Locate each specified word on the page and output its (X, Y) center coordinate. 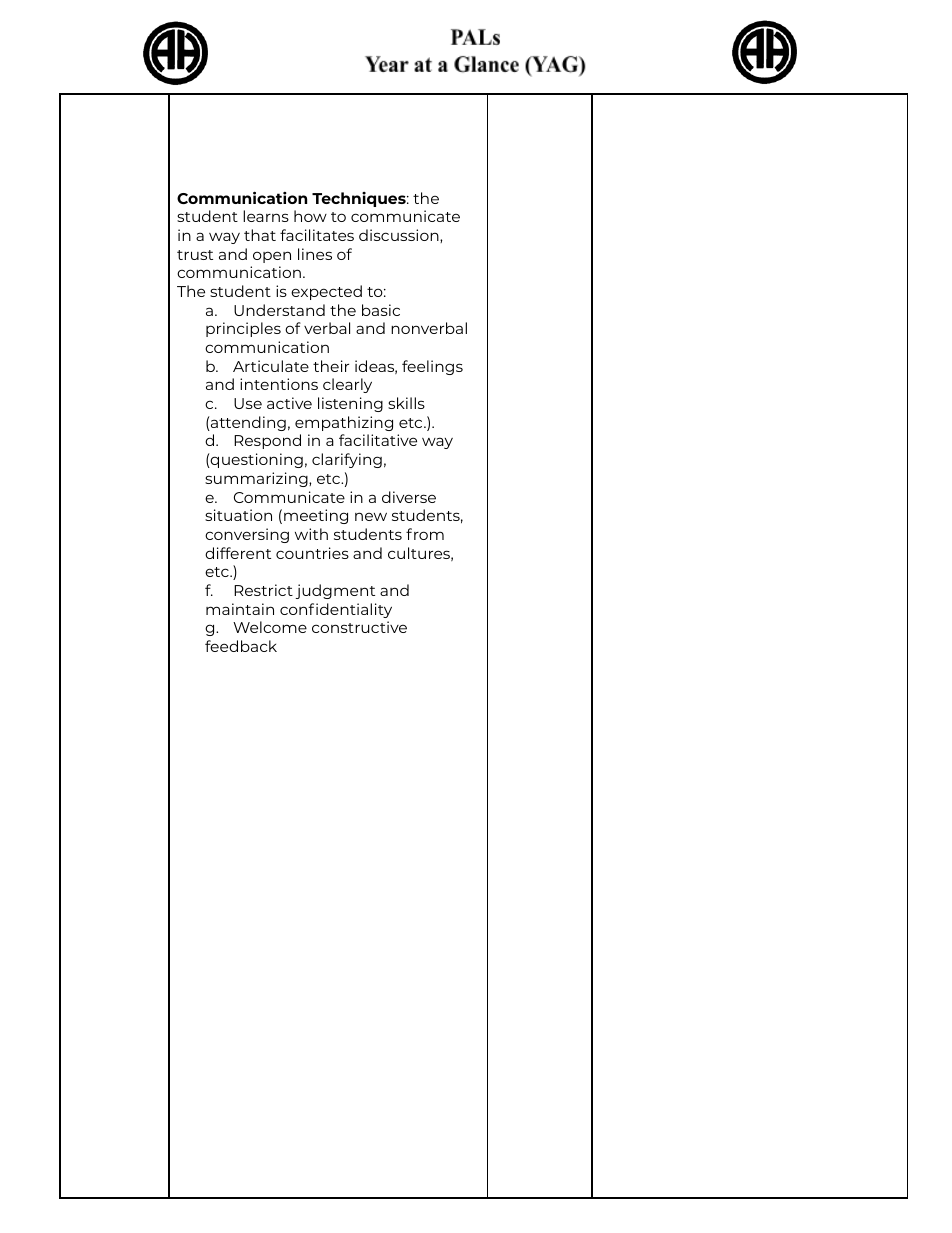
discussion (400, 236)
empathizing (344, 423)
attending (247, 423)
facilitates (317, 235)
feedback (241, 646)
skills (406, 403)
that (260, 235)
